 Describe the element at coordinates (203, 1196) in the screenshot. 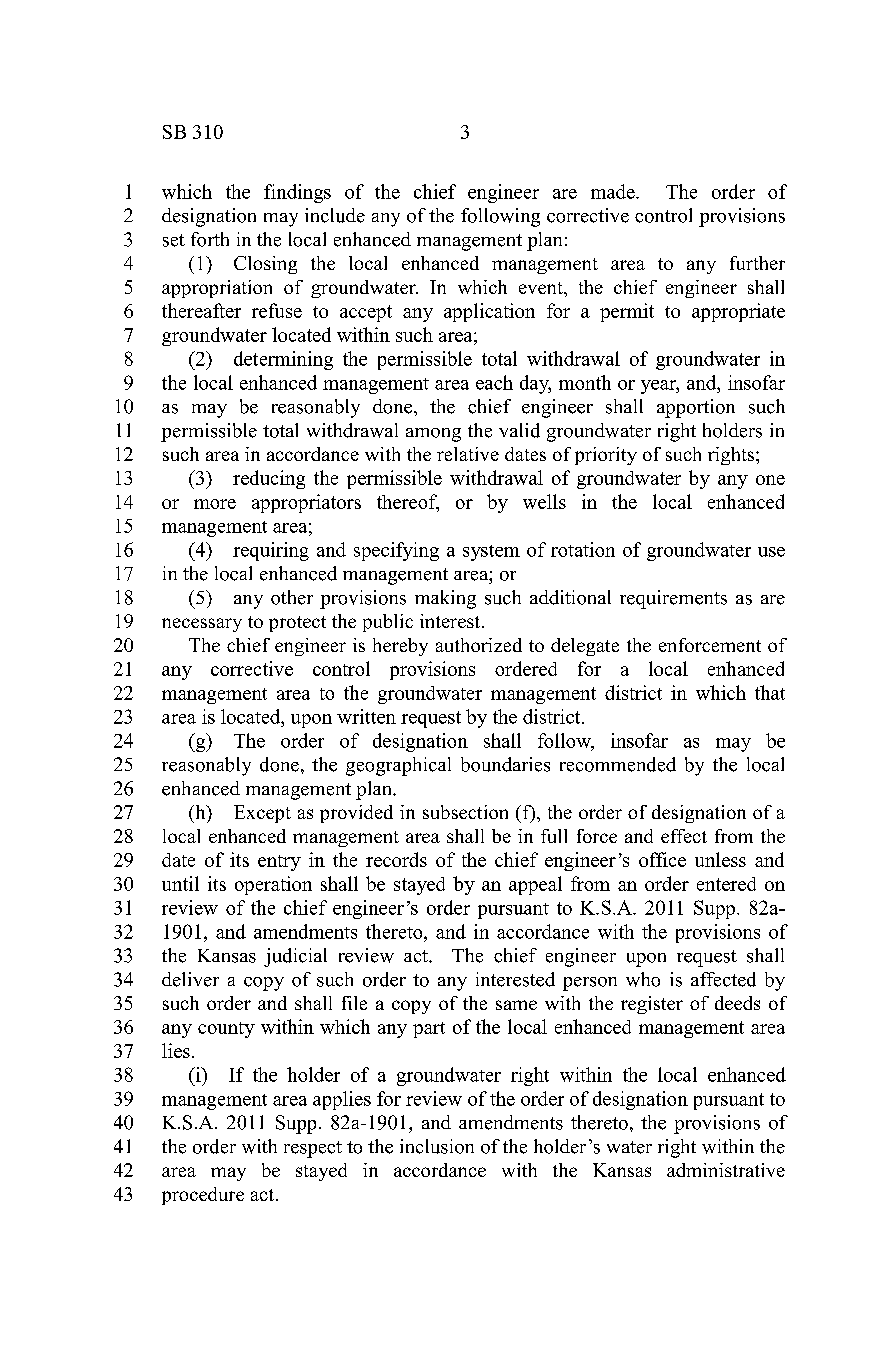

I see `procedure` at that location.
